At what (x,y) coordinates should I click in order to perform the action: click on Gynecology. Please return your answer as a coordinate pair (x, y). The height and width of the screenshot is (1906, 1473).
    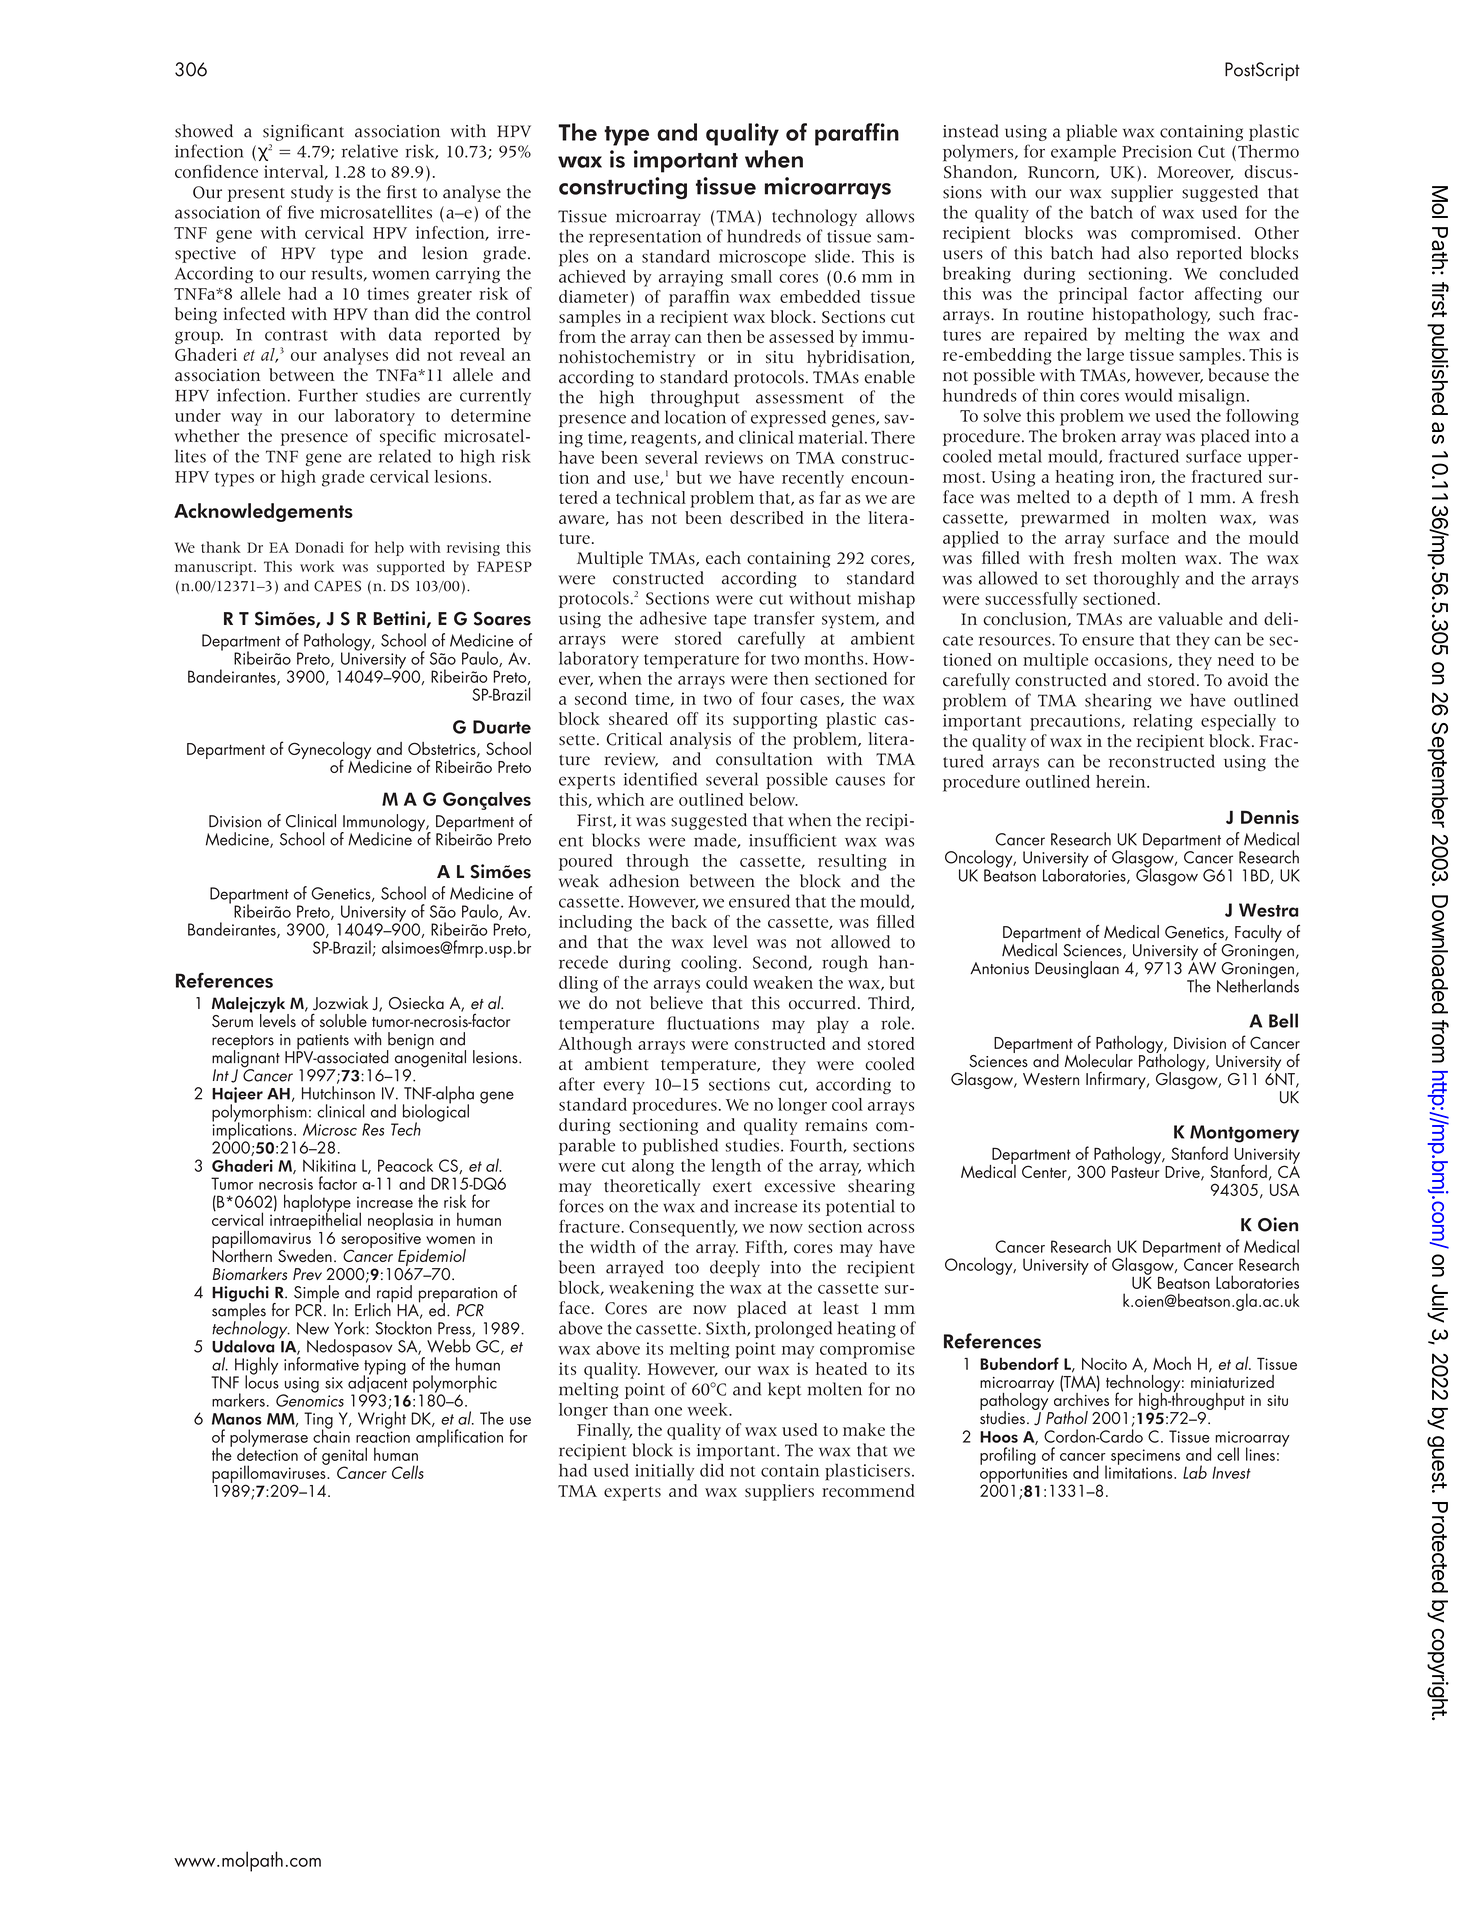
    Looking at the image, I should click on (329, 751).
